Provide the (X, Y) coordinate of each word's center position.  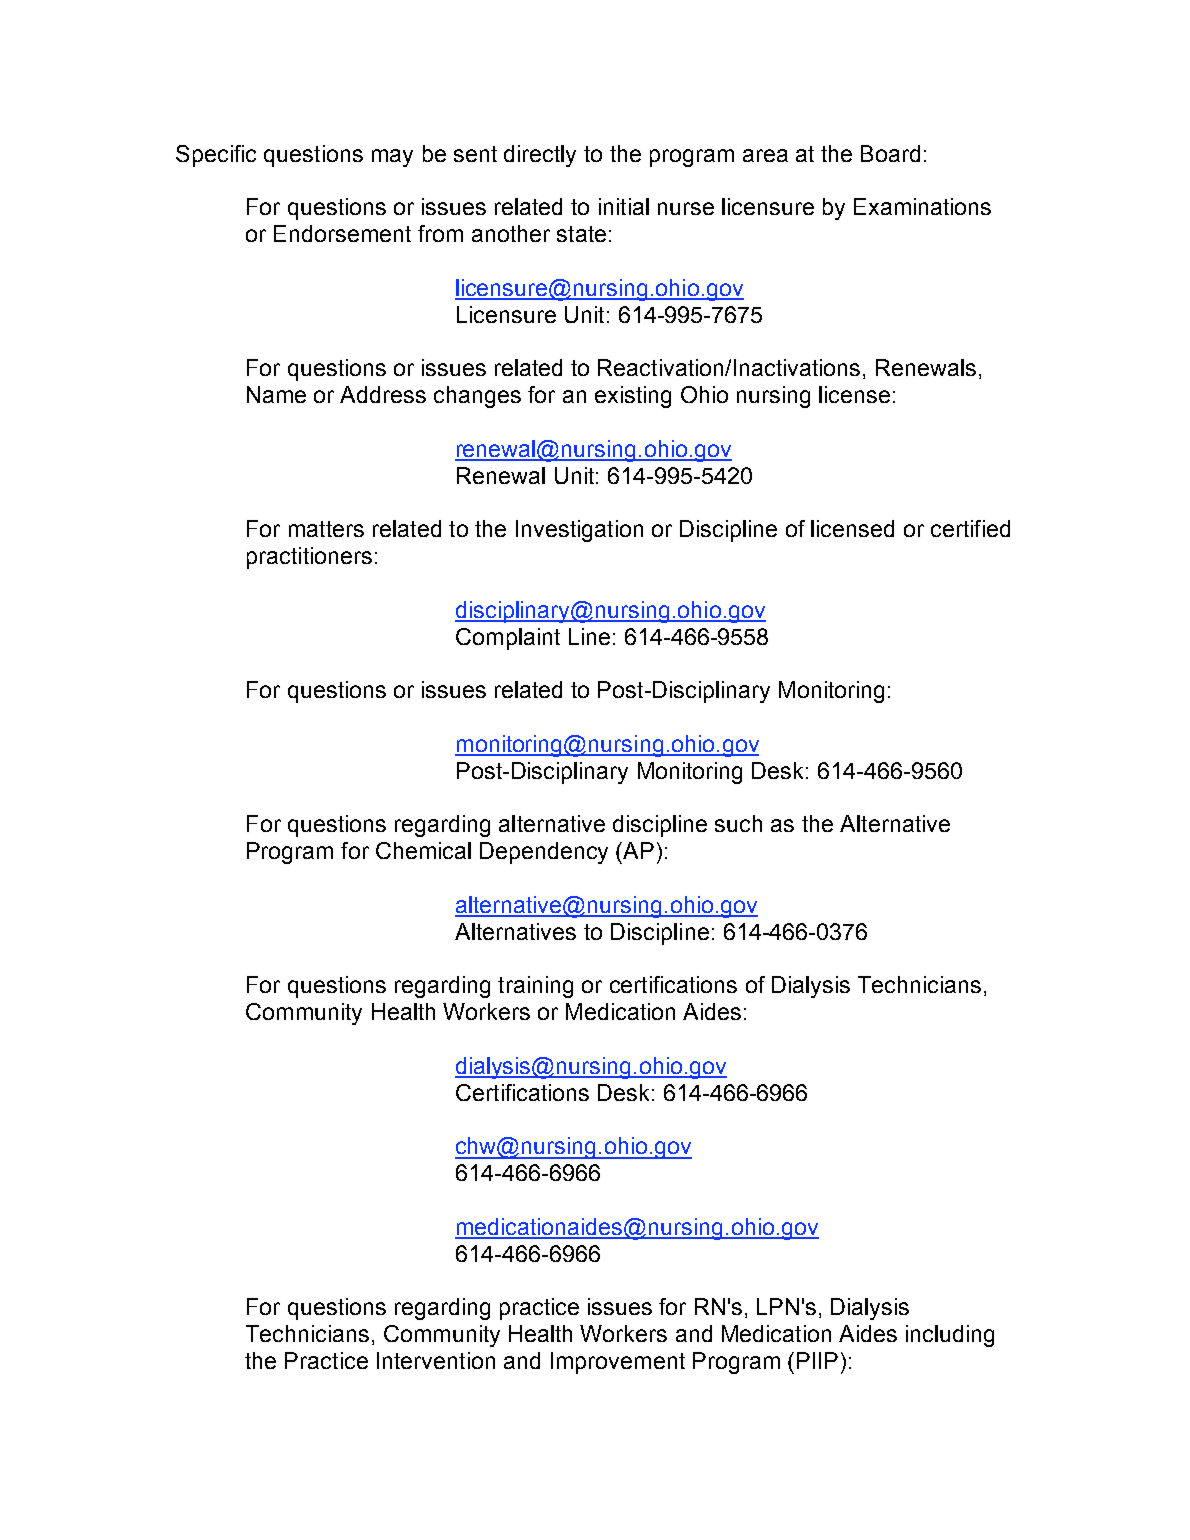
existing (633, 397)
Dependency (544, 853)
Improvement (618, 1363)
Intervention (436, 1360)
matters (326, 529)
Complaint (508, 639)
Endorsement (342, 233)
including (950, 1336)
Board (890, 153)
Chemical (423, 850)
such (738, 823)
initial (624, 206)
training (535, 987)
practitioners (309, 558)
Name (276, 394)
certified (970, 528)
